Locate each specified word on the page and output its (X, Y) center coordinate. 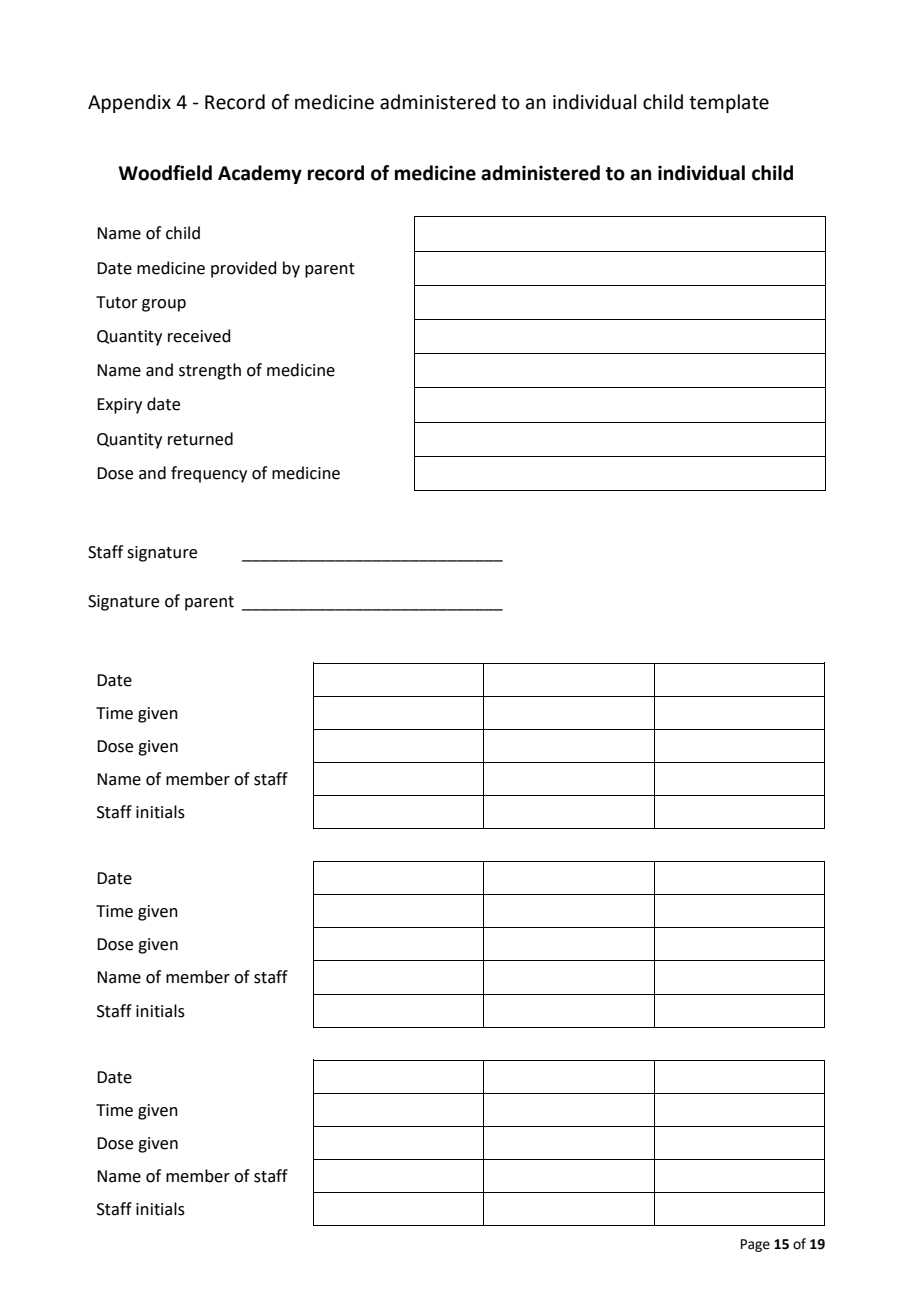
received (199, 336)
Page (755, 1245)
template (729, 103)
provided (244, 269)
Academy (260, 174)
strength (210, 371)
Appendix (129, 103)
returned (200, 439)
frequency (209, 474)
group (164, 305)
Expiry (119, 406)
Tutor (117, 302)
